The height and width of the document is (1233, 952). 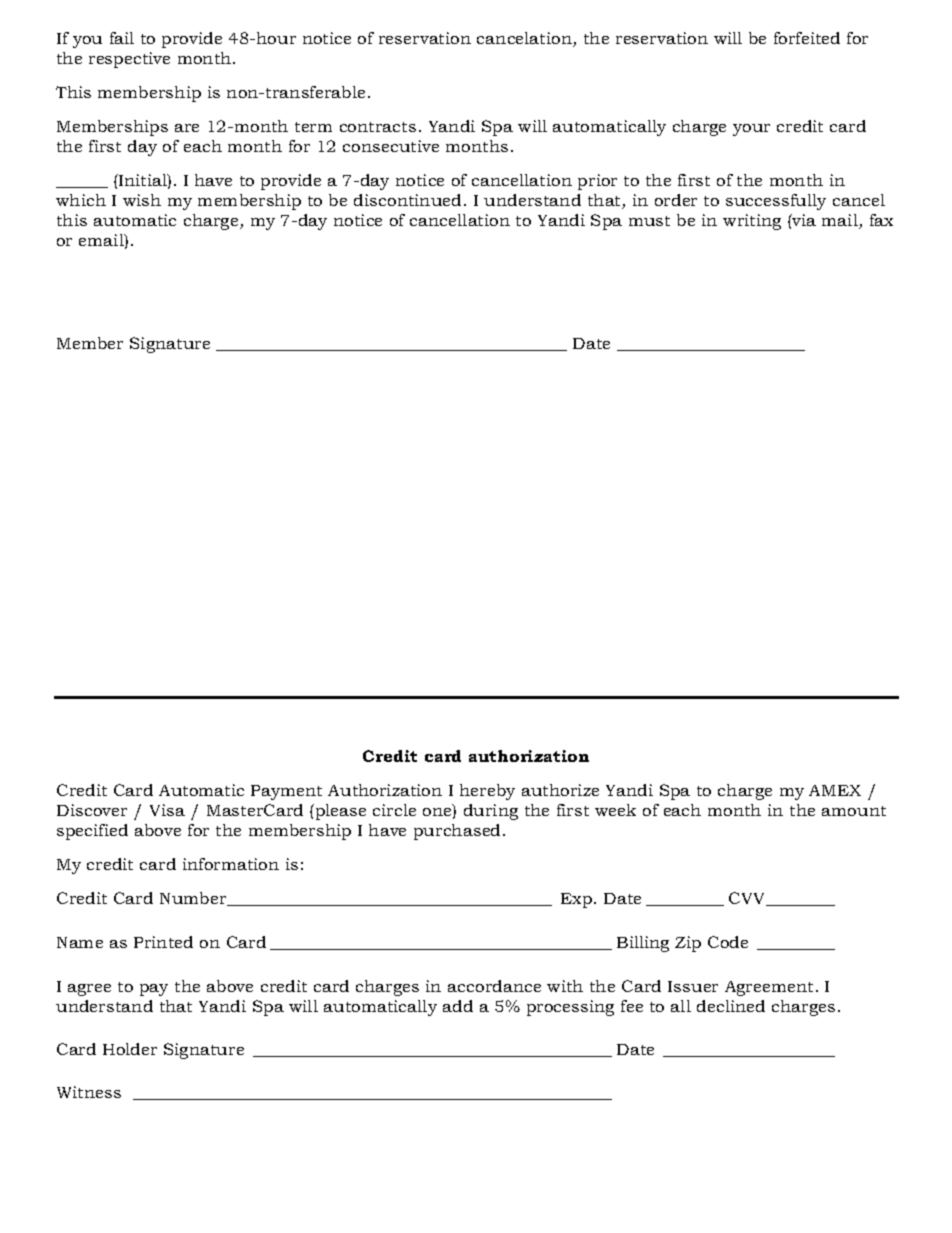 What do you see at coordinates (378, 127) in the document?
I see `contracts` at bounding box center [378, 127].
